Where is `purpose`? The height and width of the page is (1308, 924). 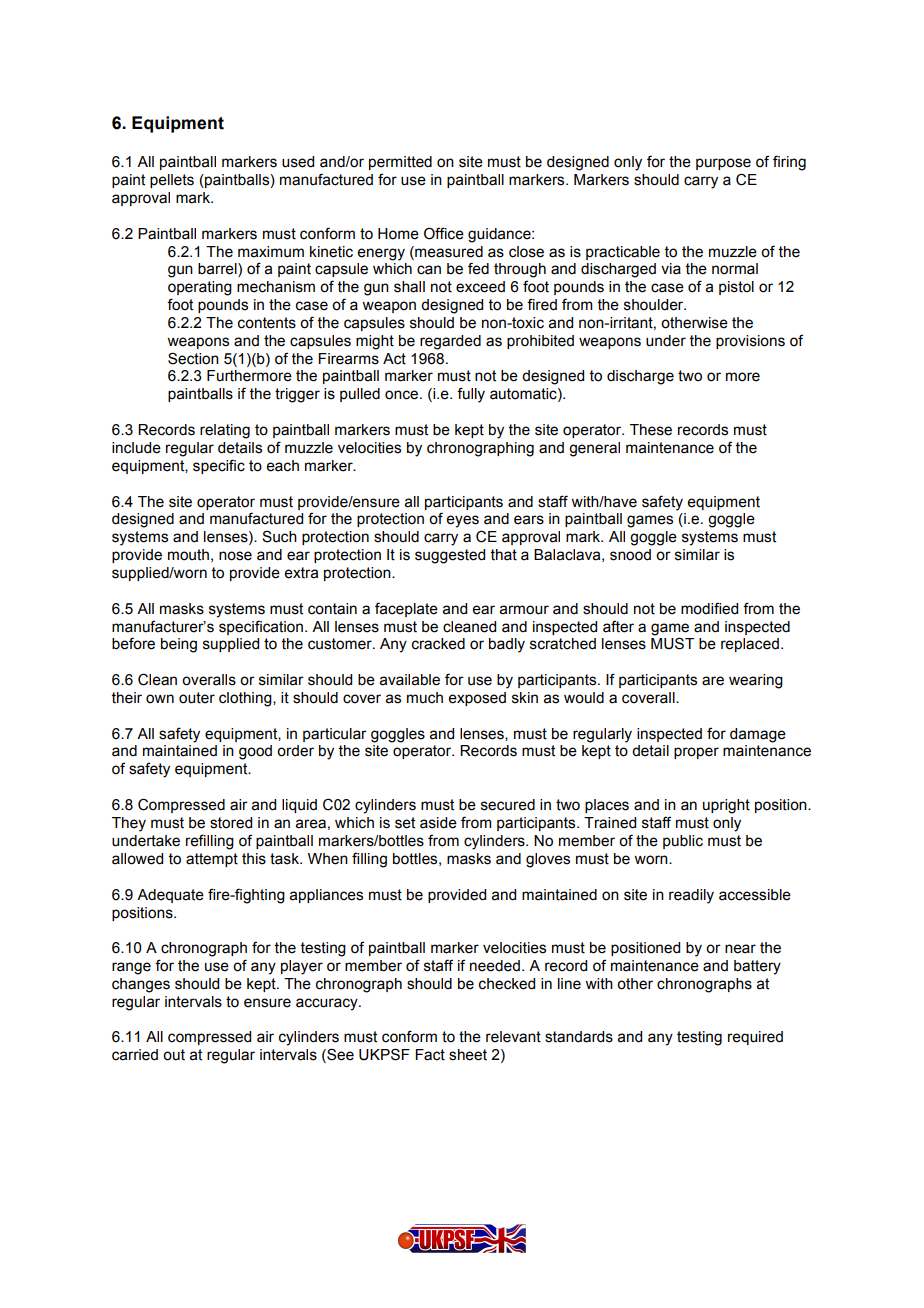 purpose is located at coordinates (723, 164).
